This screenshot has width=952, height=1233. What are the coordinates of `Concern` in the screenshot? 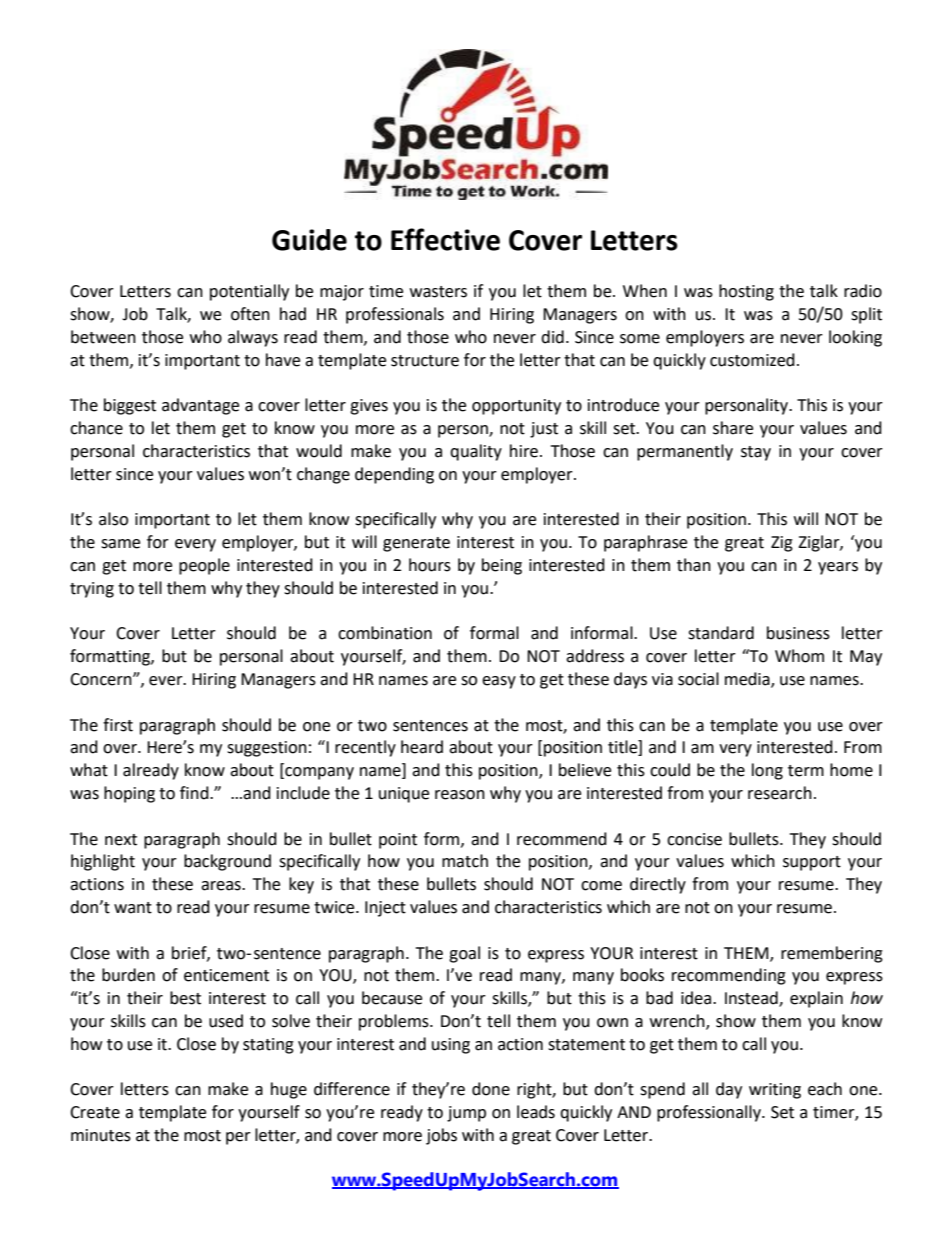 It's located at (102, 679).
